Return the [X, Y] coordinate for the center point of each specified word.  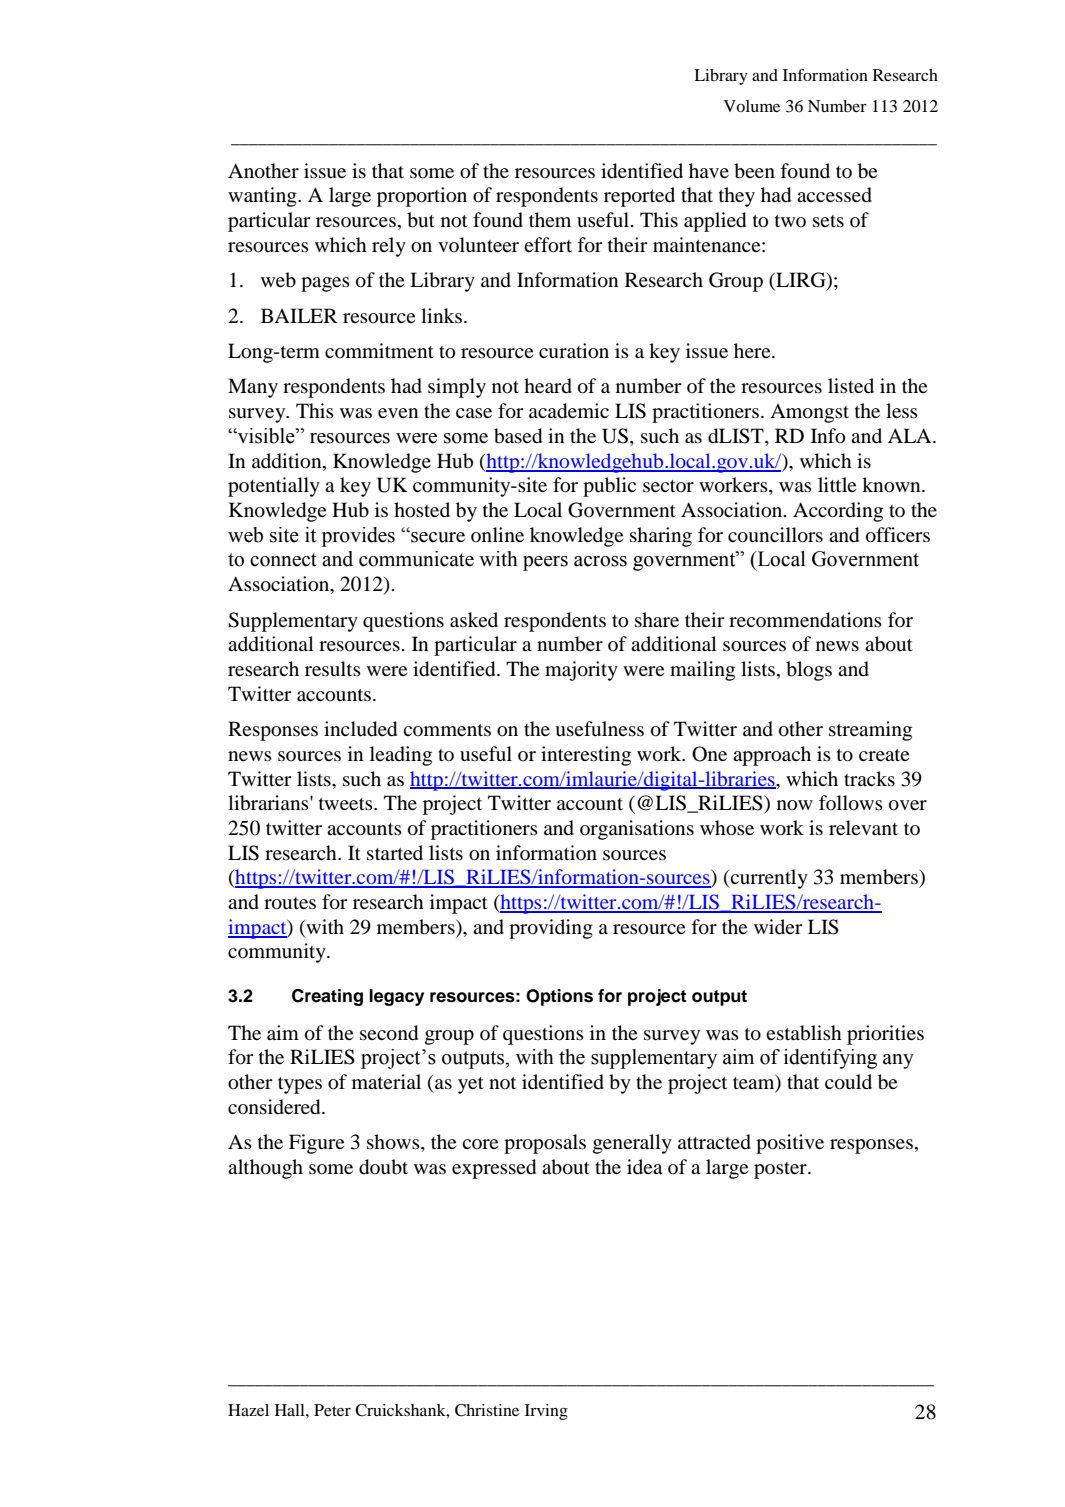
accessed [834, 195]
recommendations [805, 620]
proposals [545, 1144]
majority [581, 671]
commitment [379, 350]
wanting [263, 197]
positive [790, 1144]
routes [290, 903]
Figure [316, 1144]
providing [551, 929]
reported [639, 197]
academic [569, 411]
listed [851, 385]
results [333, 668]
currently [768, 879]
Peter [332, 1410]
